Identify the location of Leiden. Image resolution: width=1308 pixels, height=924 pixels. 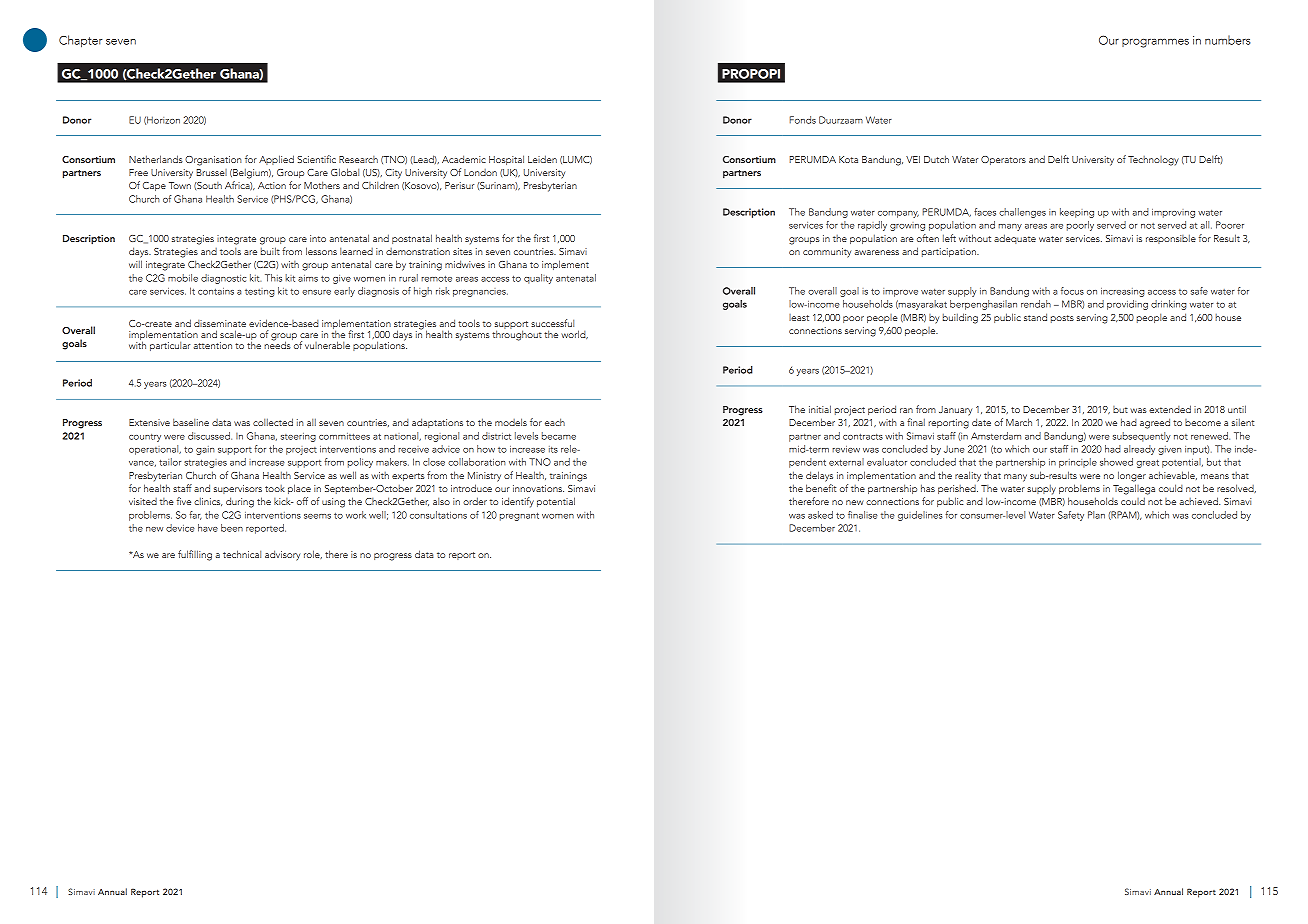
(542, 159).
